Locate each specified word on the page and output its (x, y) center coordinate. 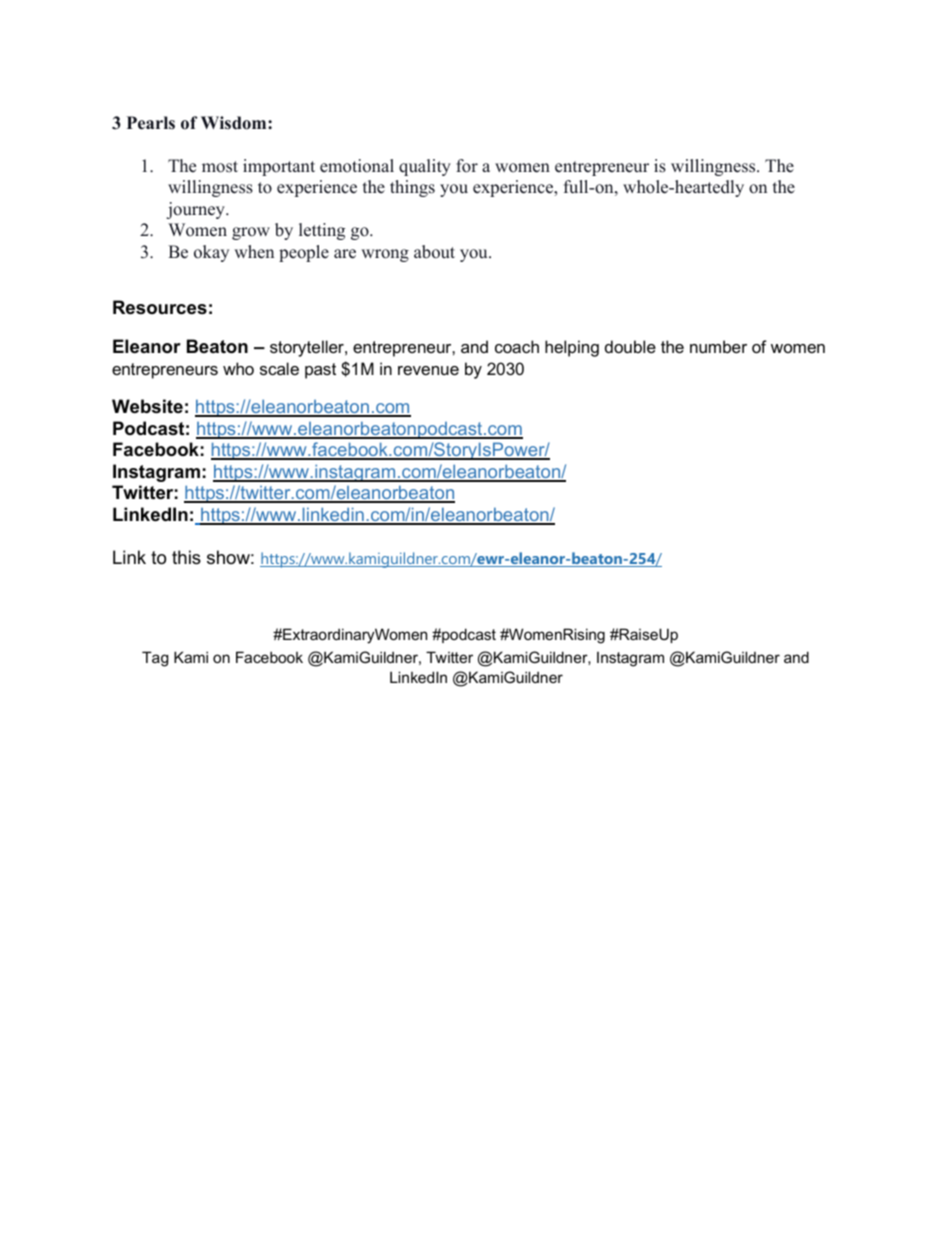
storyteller (308, 348)
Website (147, 406)
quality (425, 167)
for (467, 166)
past (320, 371)
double (630, 346)
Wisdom (235, 123)
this (186, 557)
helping (572, 348)
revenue (428, 370)
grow (251, 233)
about (434, 252)
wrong (385, 255)
